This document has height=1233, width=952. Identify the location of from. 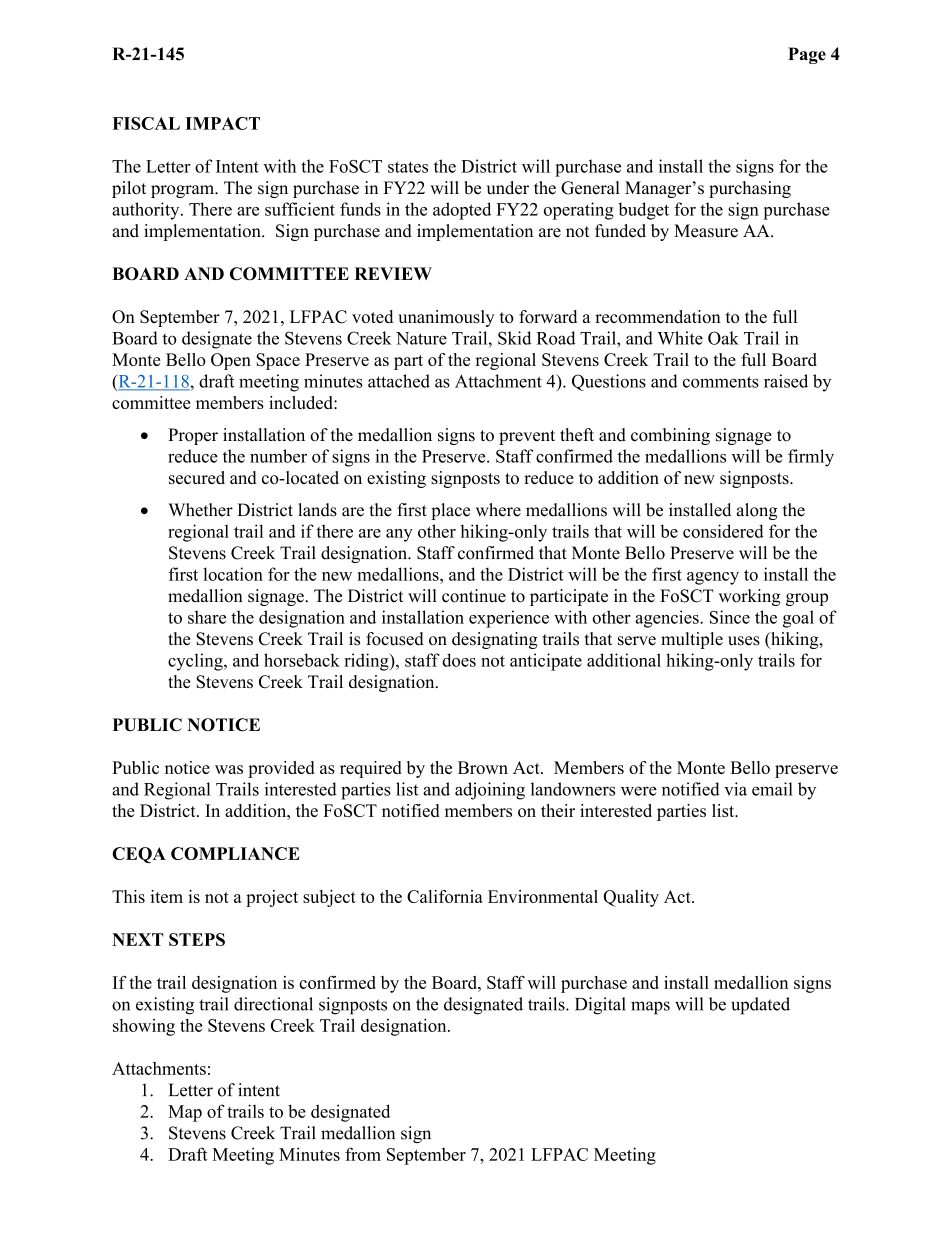
(363, 1154).
